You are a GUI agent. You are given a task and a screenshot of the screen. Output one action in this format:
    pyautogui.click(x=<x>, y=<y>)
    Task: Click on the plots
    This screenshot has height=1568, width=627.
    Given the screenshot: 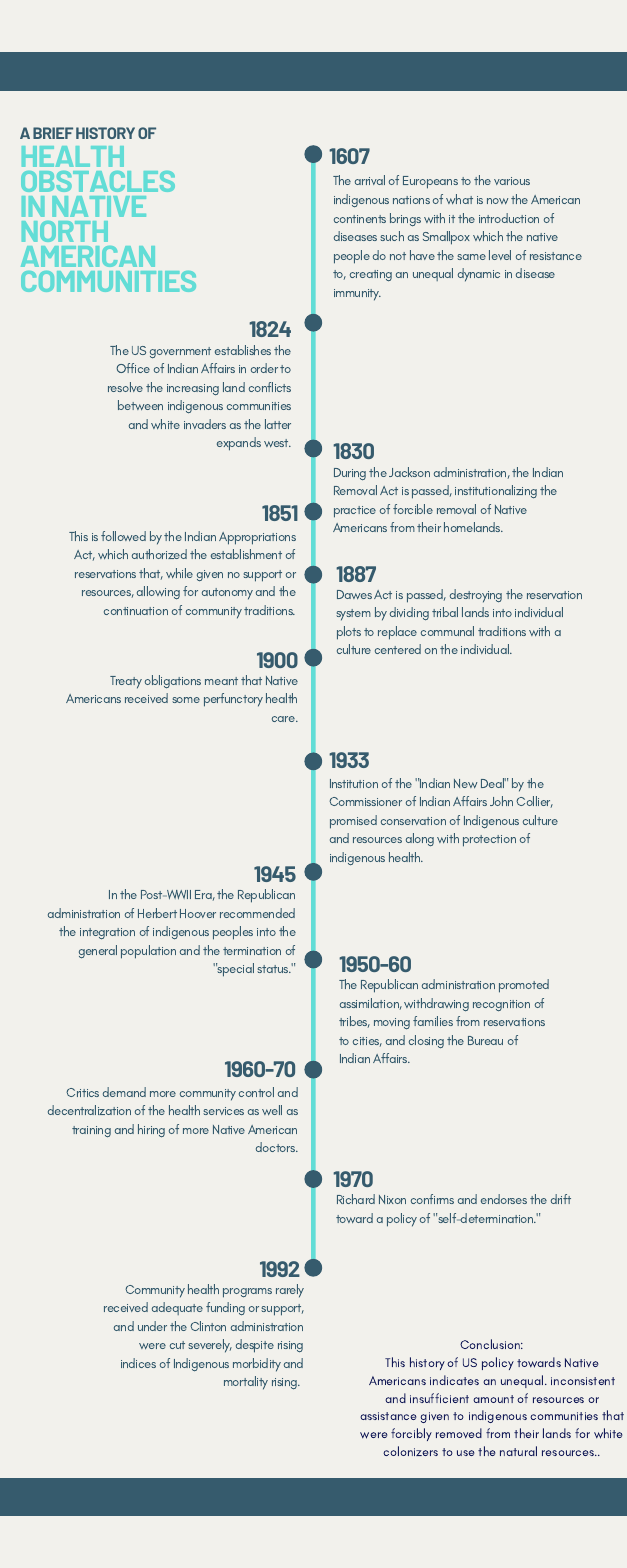 What is the action you would take?
    pyautogui.click(x=349, y=633)
